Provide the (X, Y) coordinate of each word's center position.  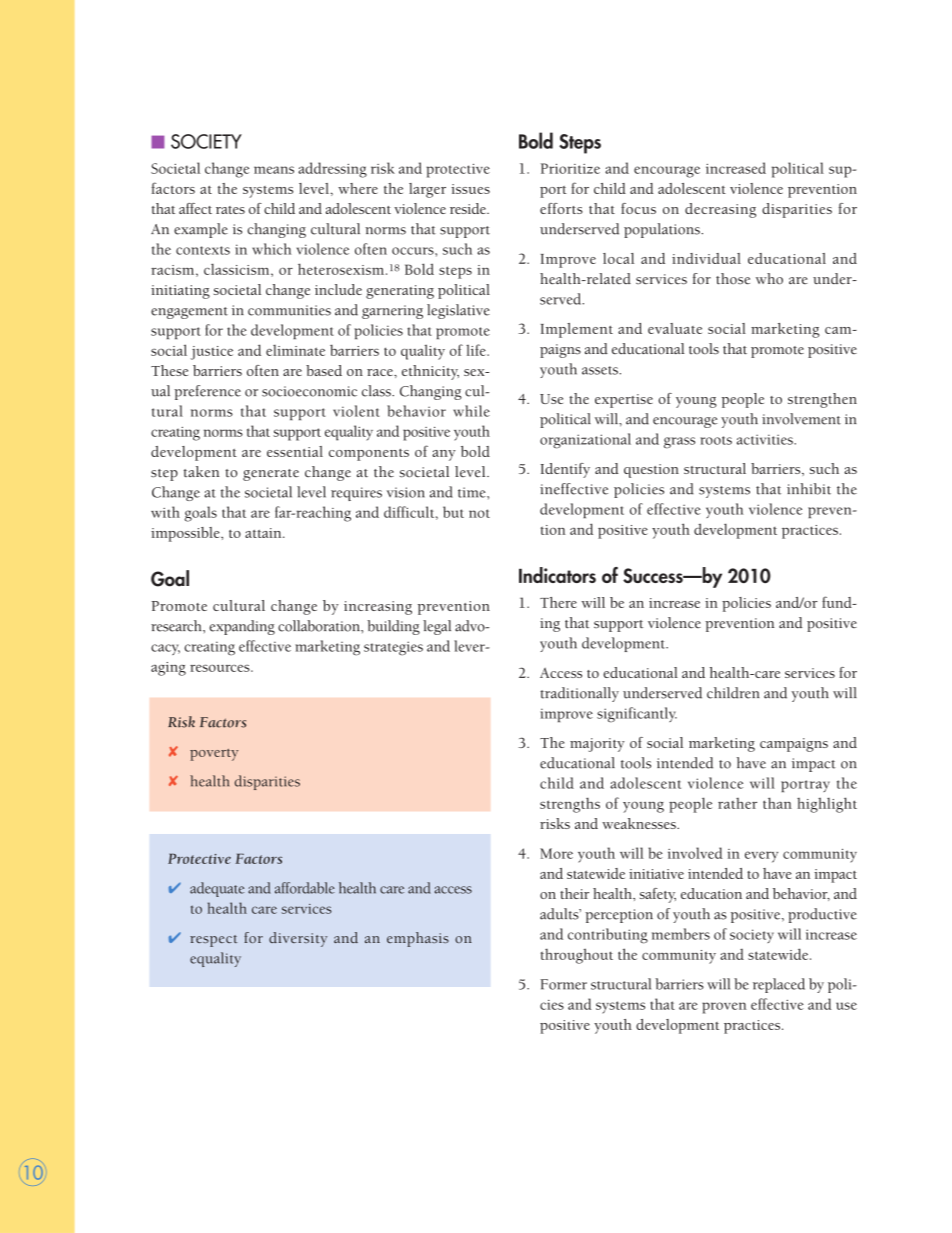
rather (737, 803)
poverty (214, 755)
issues (470, 189)
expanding (242, 627)
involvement (801, 419)
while (471, 411)
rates (230, 210)
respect (214, 941)
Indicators (557, 575)
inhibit (809, 489)
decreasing (720, 210)
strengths (570, 805)
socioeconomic (309, 391)
